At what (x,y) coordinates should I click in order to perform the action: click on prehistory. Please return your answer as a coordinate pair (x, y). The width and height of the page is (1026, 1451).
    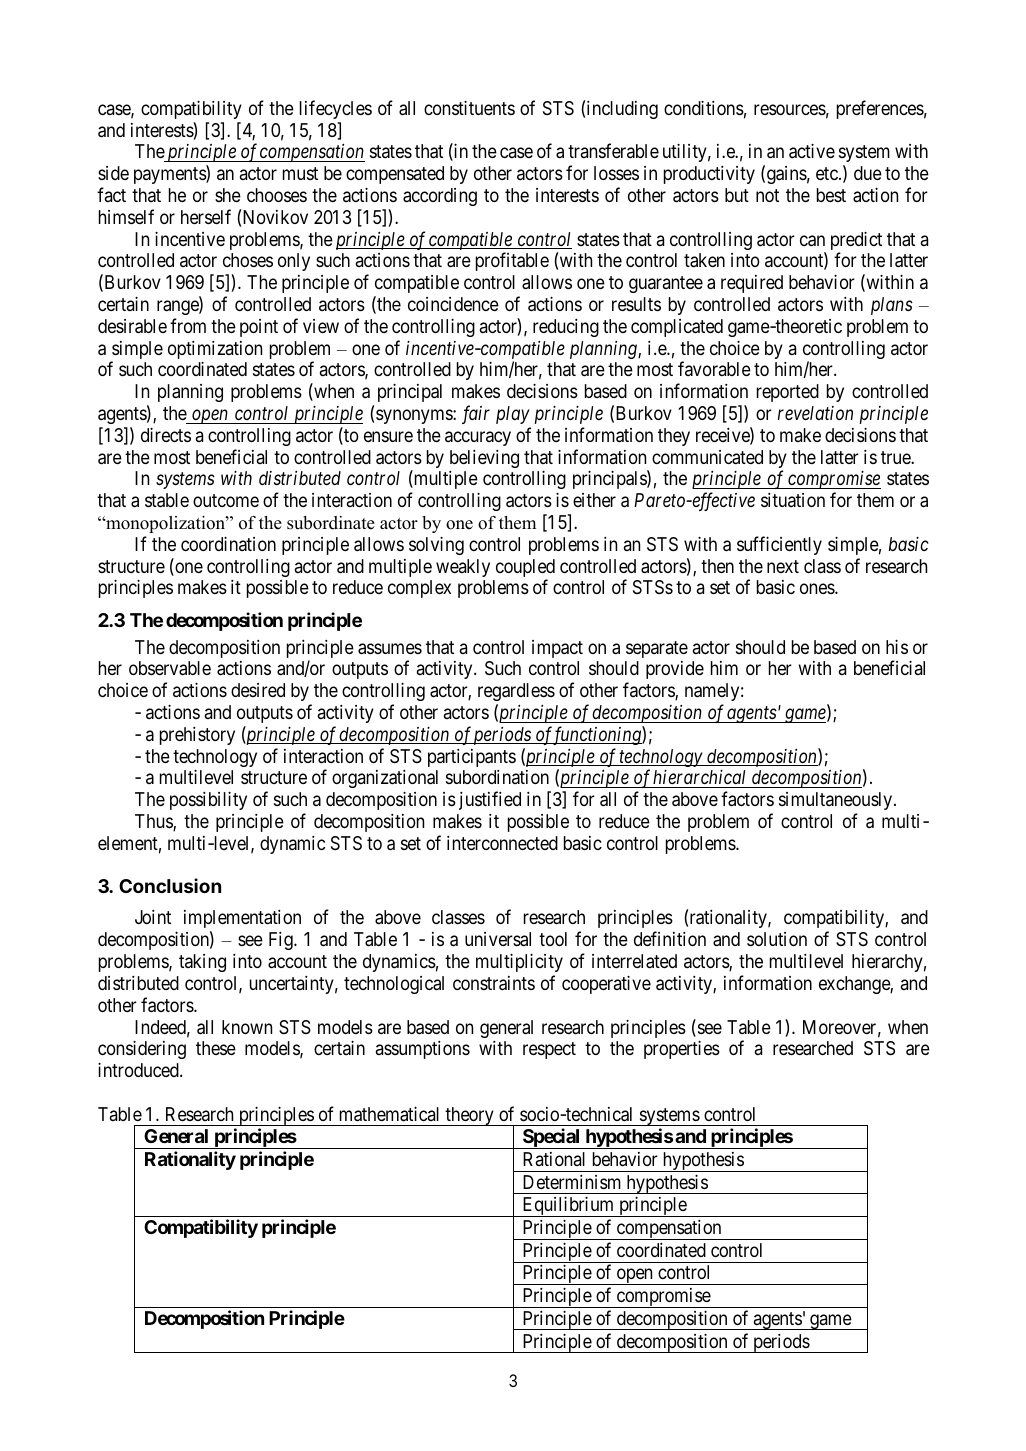
    Looking at the image, I should click on (197, 736).
